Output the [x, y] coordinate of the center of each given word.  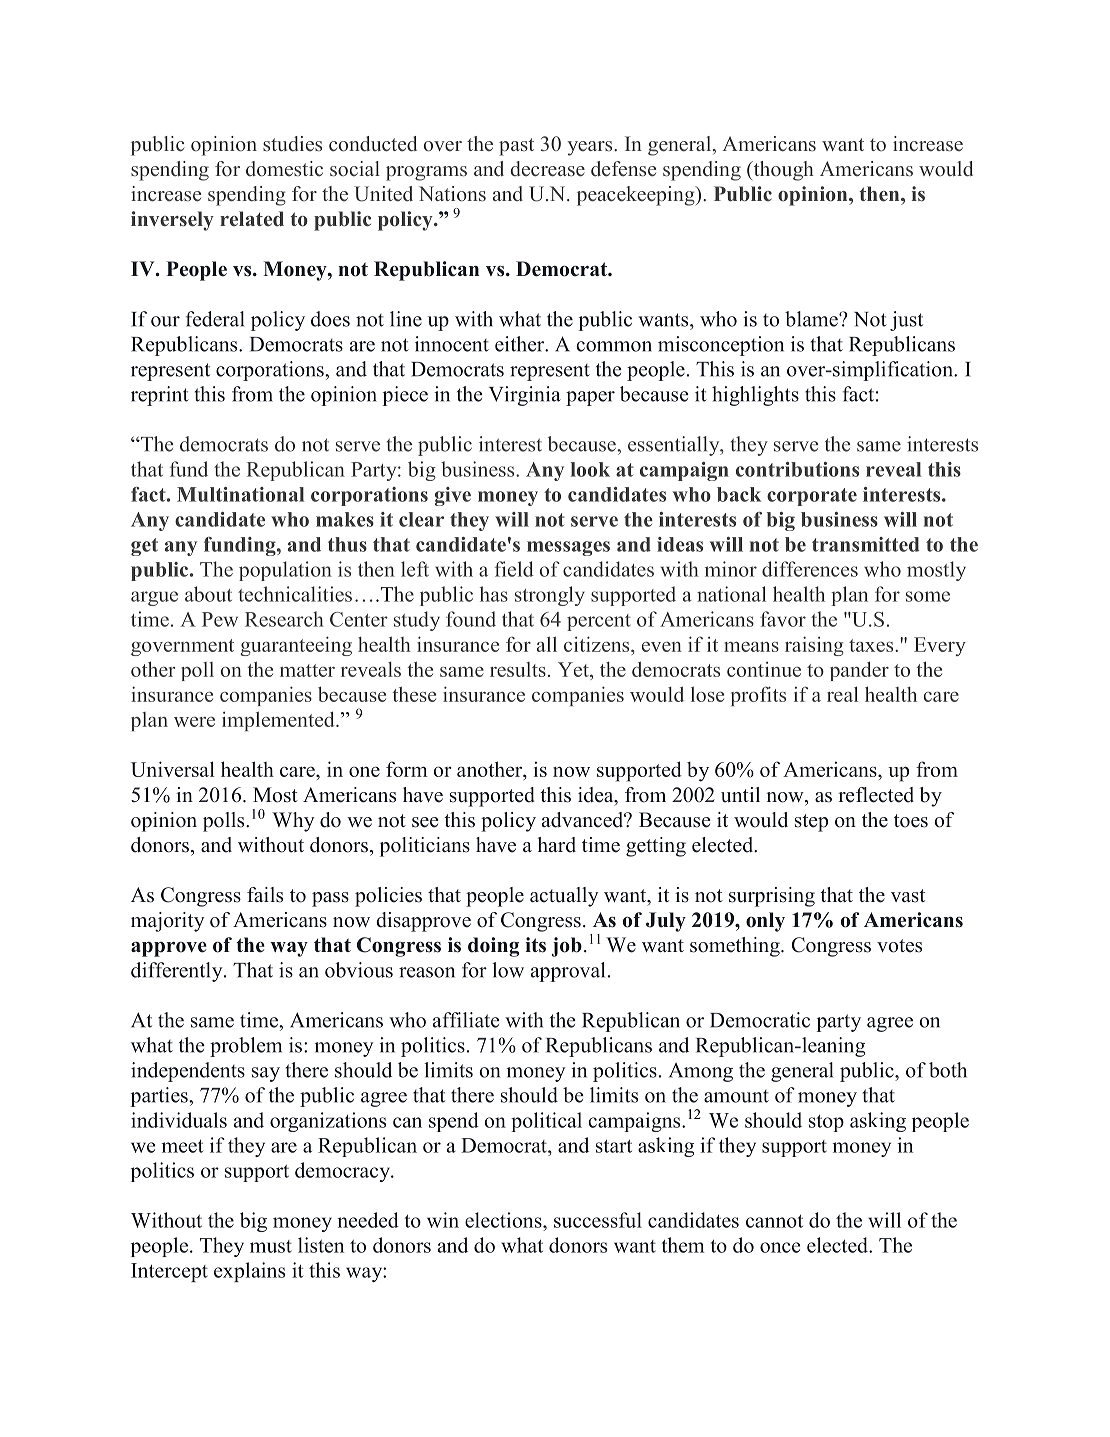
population [285, 571]
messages [568, 548]
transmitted [865, 544]
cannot [774, 1221]
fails [265, 895]
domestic [284, 169]
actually [564, 897]
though [782, 171]
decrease [547, 169]
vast [908, 896]
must [271, 1246]
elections [504, 1220]
